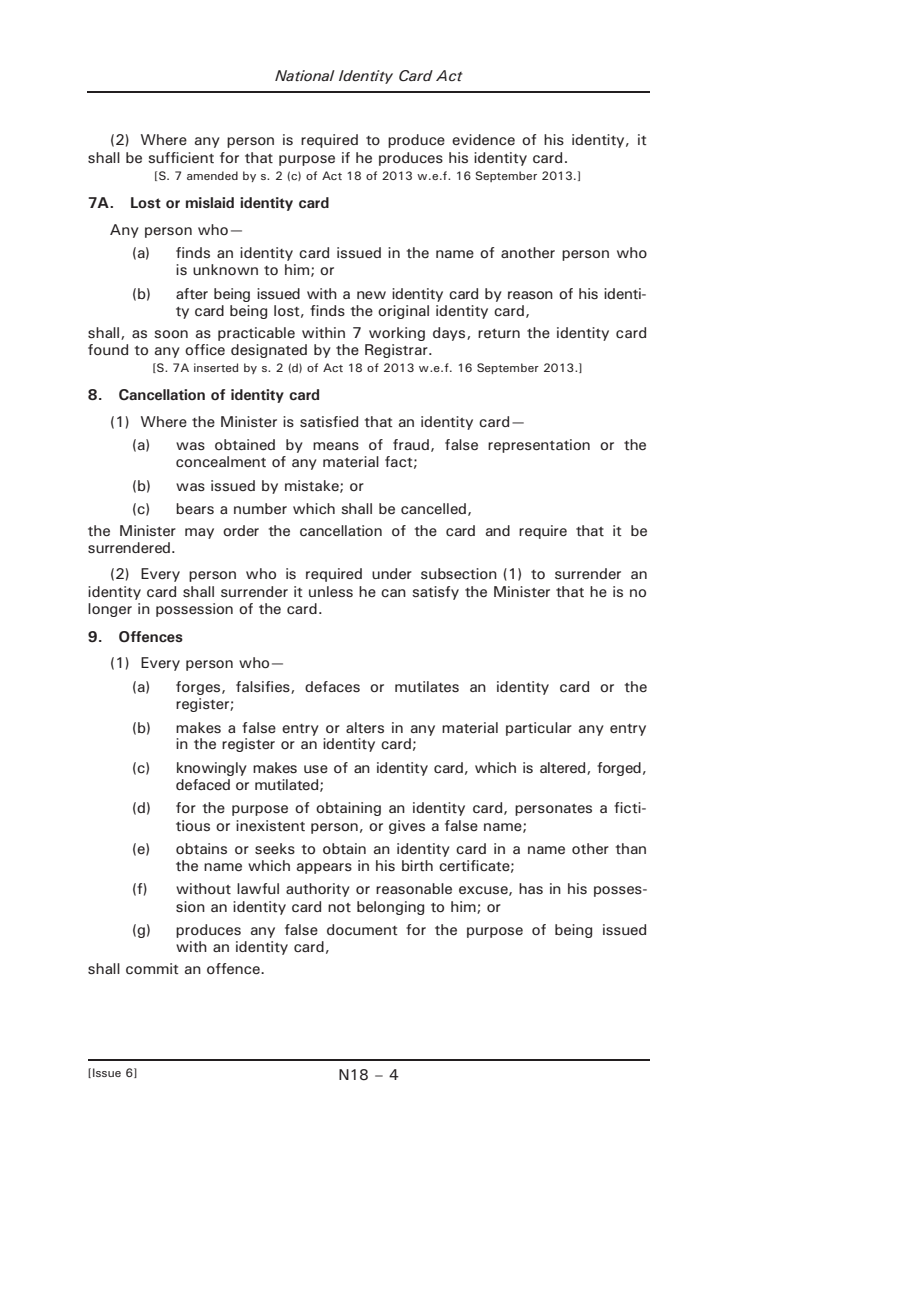 Image resolution: width=924 pixels, height=1308 pixels. I want to click on has, so click(531, 889).
